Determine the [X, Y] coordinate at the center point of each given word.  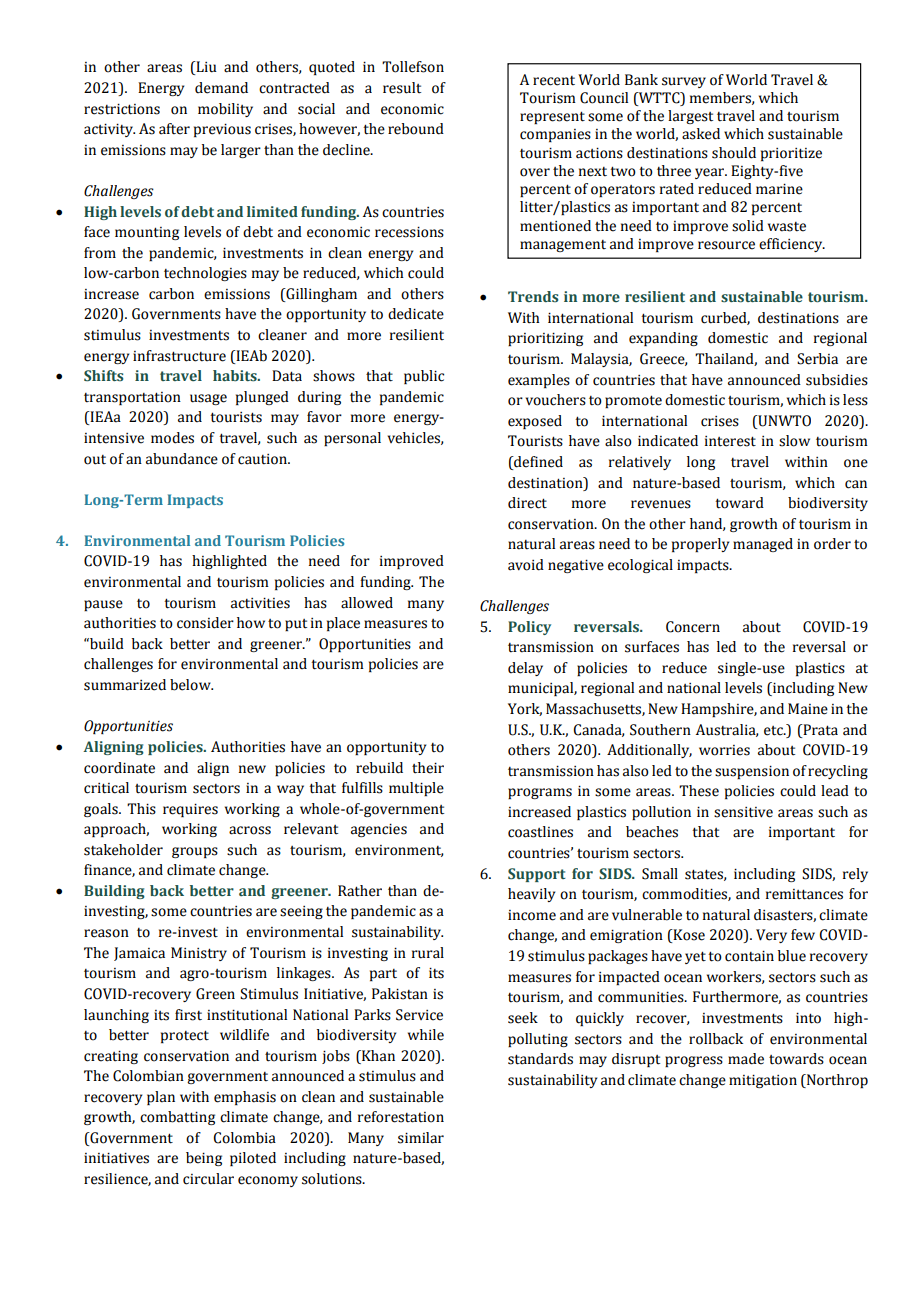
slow [794, 441]
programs [540, 793]
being [204, 1159]
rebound [416, 129]
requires [190, 810]
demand [221, 88]
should [734, 153]
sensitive [743, 812]
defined [537, 463]
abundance [182, 459]
